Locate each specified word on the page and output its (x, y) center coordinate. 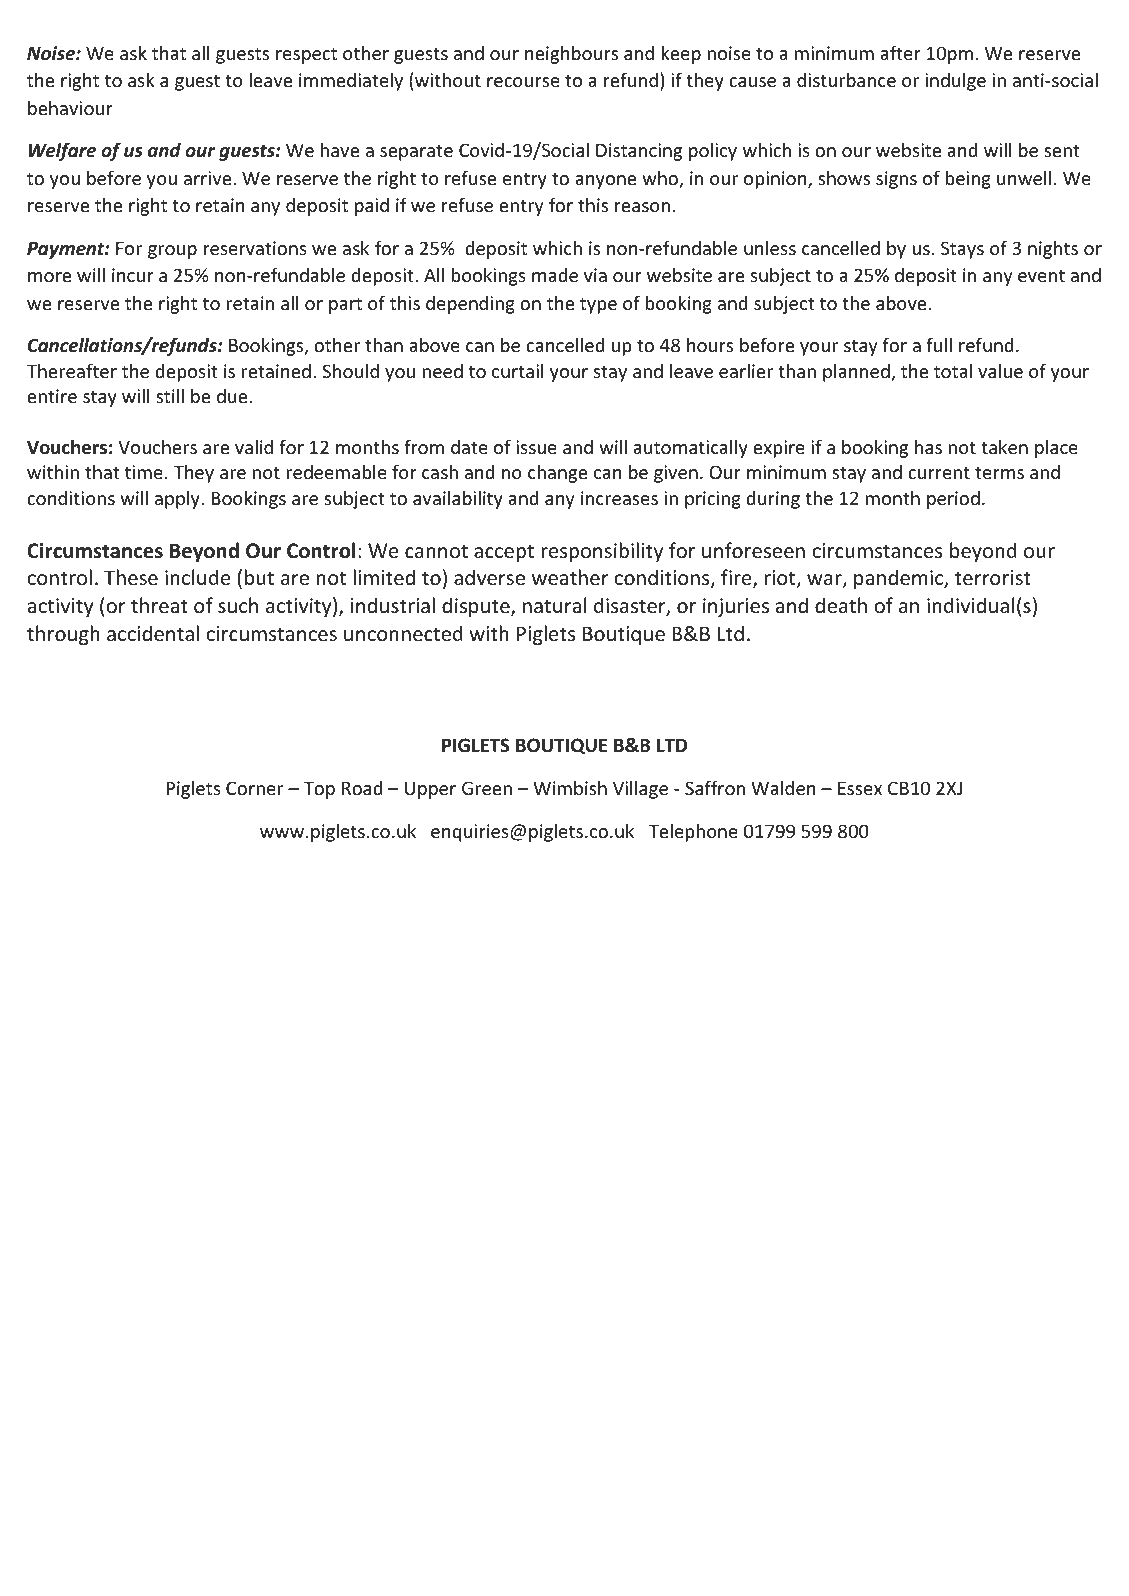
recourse (523, 82)
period (953, 500)
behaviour (70, 107)
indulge (956, 82)
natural (555, 605)
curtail (518, 370)
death (841, 605)
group (172, 252)
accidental (153, 633)
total (953, 371)
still (170, 395)
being (968, 179)
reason (642, 207)
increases (619, 498)
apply (178, 499)
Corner (254, 788)
